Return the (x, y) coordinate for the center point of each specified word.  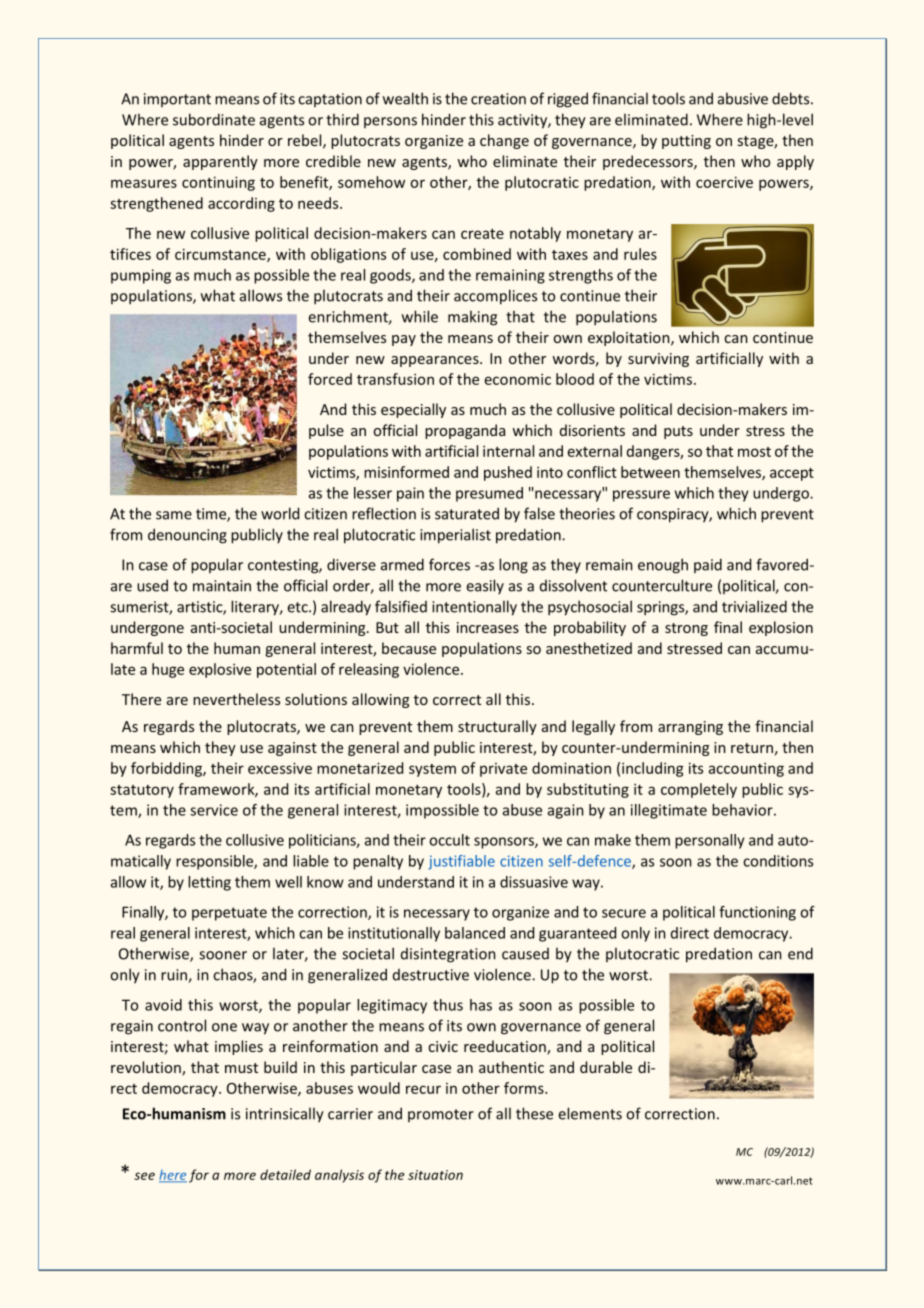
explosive (220, 670)
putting (686, 142)
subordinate (214, 119)
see (144, 1176)
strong (686, 629)
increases (488, 627)
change (504, 141)
